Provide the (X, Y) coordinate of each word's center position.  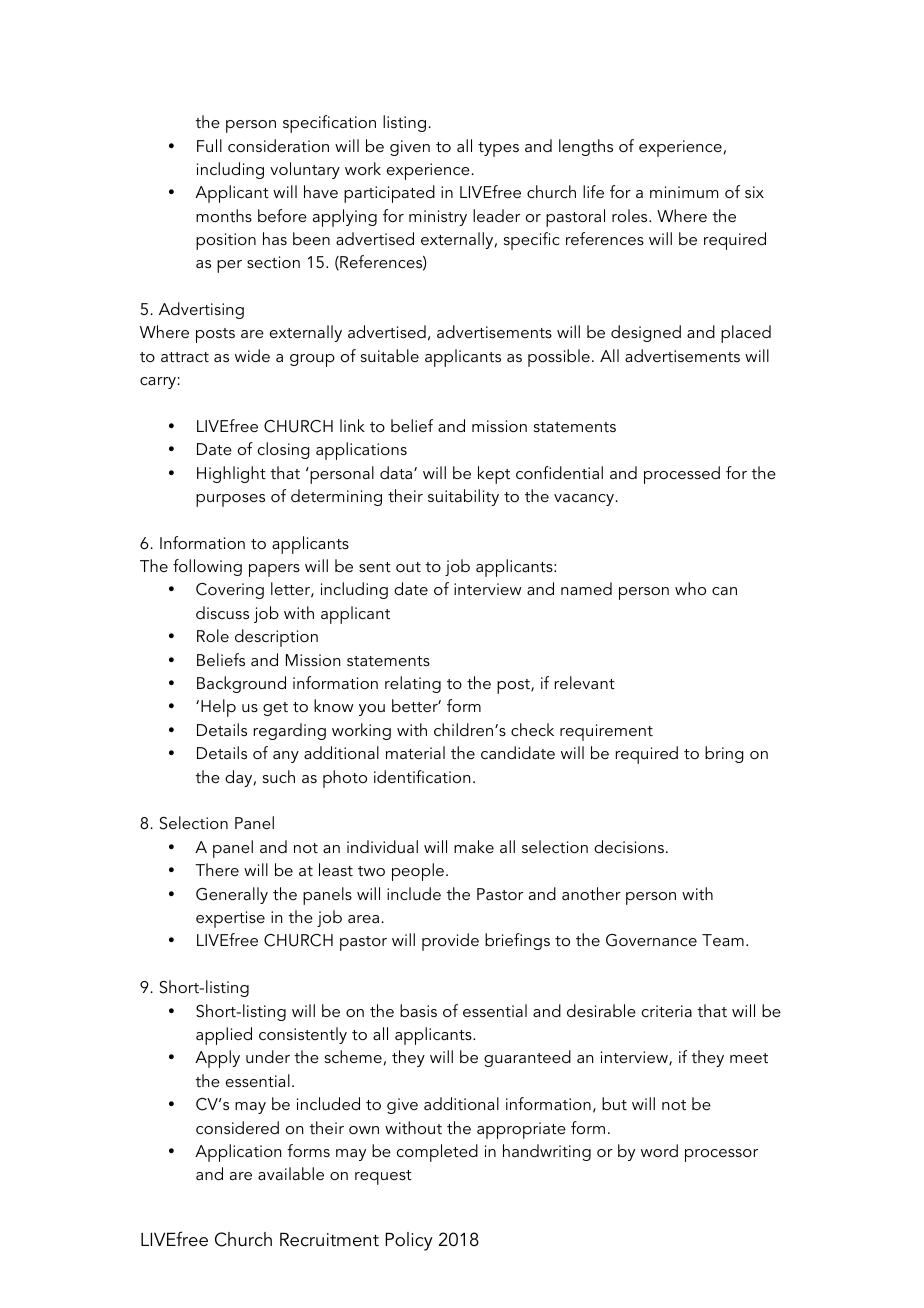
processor (721, 1155)
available (291, 1173)
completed (437, 1153)
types (498, 149)
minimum (684, 192)
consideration (278, 145)
